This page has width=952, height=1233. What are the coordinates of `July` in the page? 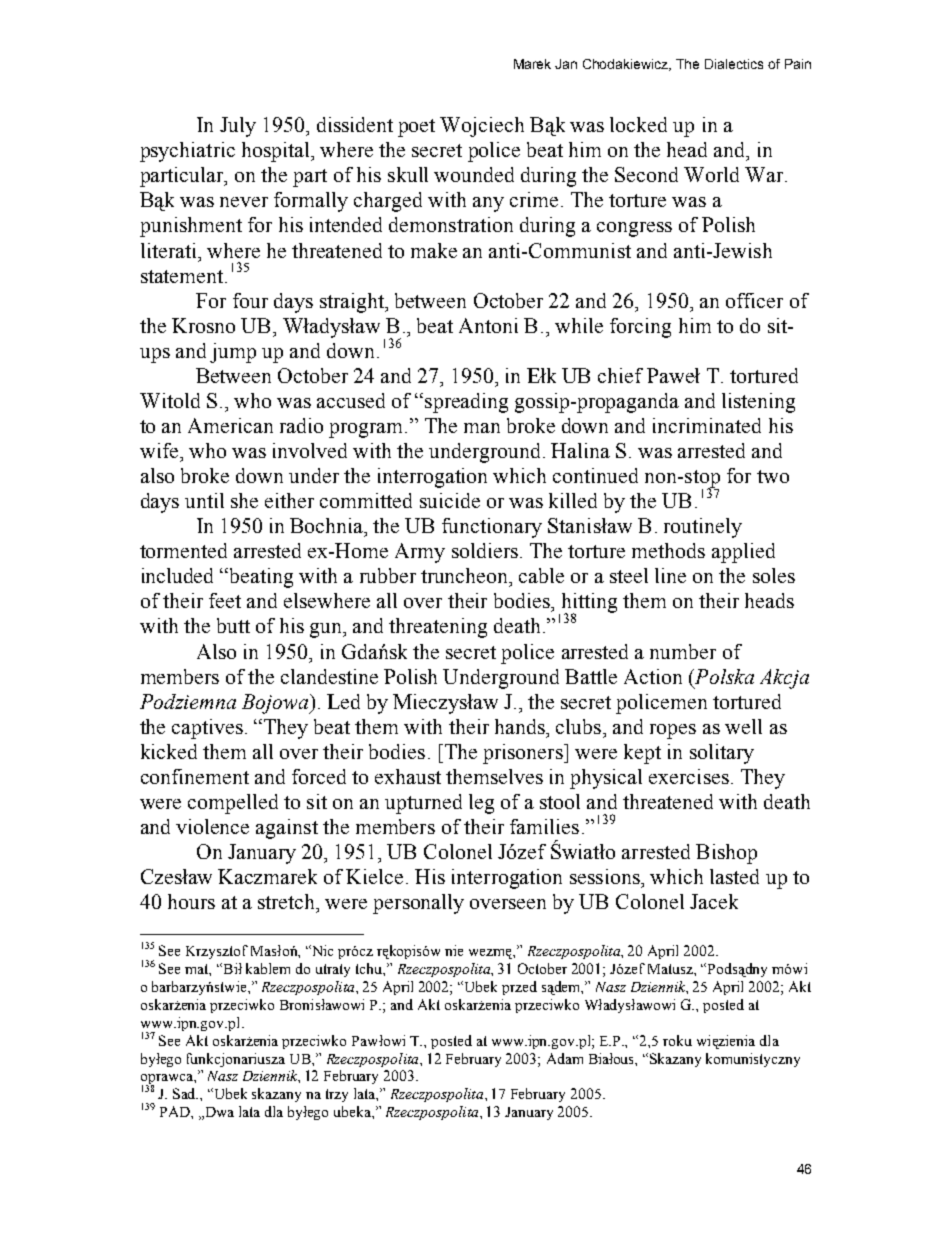 It's located at (238, 127).
